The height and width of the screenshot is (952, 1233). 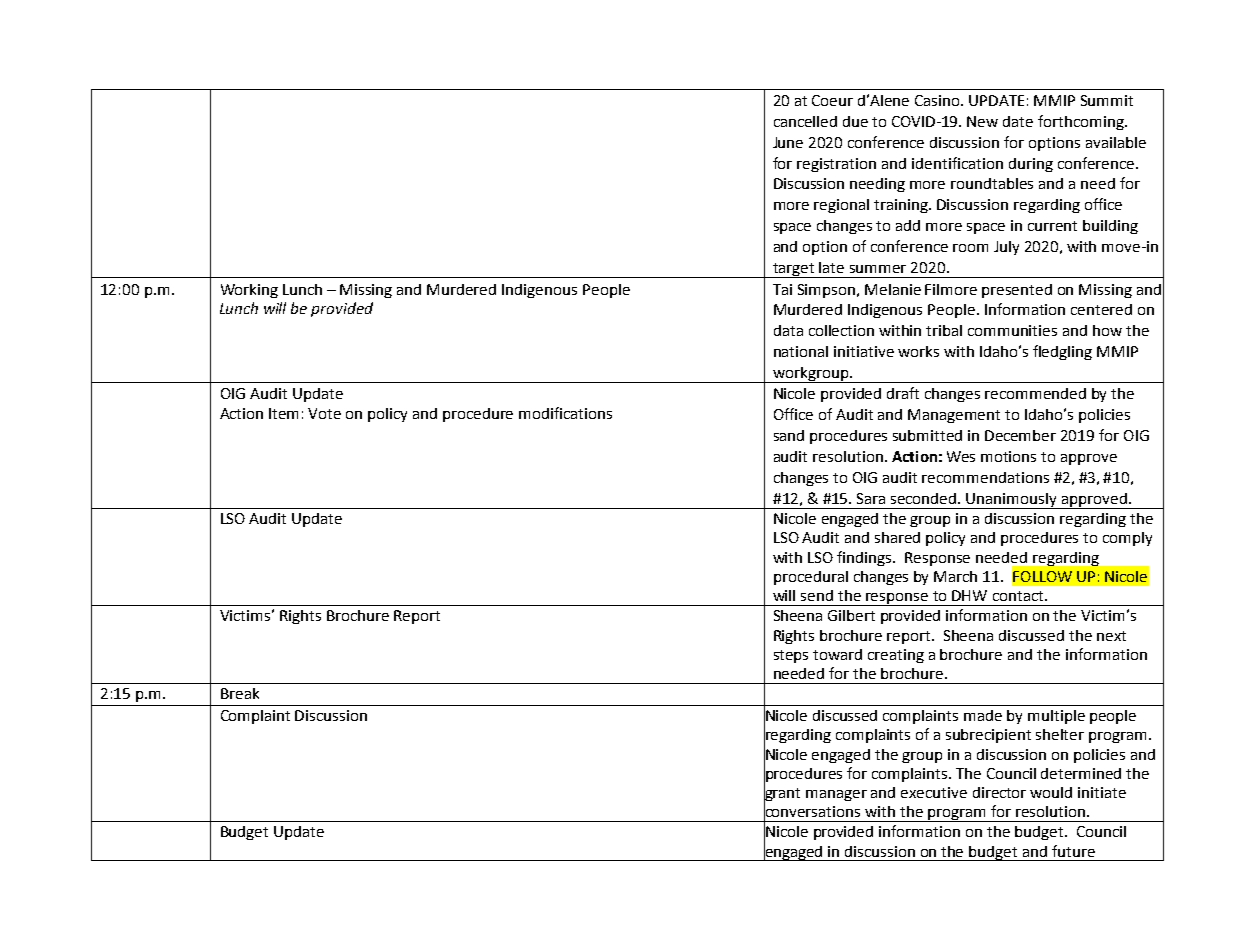 I want to click on New, so click(x=982, y=121).
